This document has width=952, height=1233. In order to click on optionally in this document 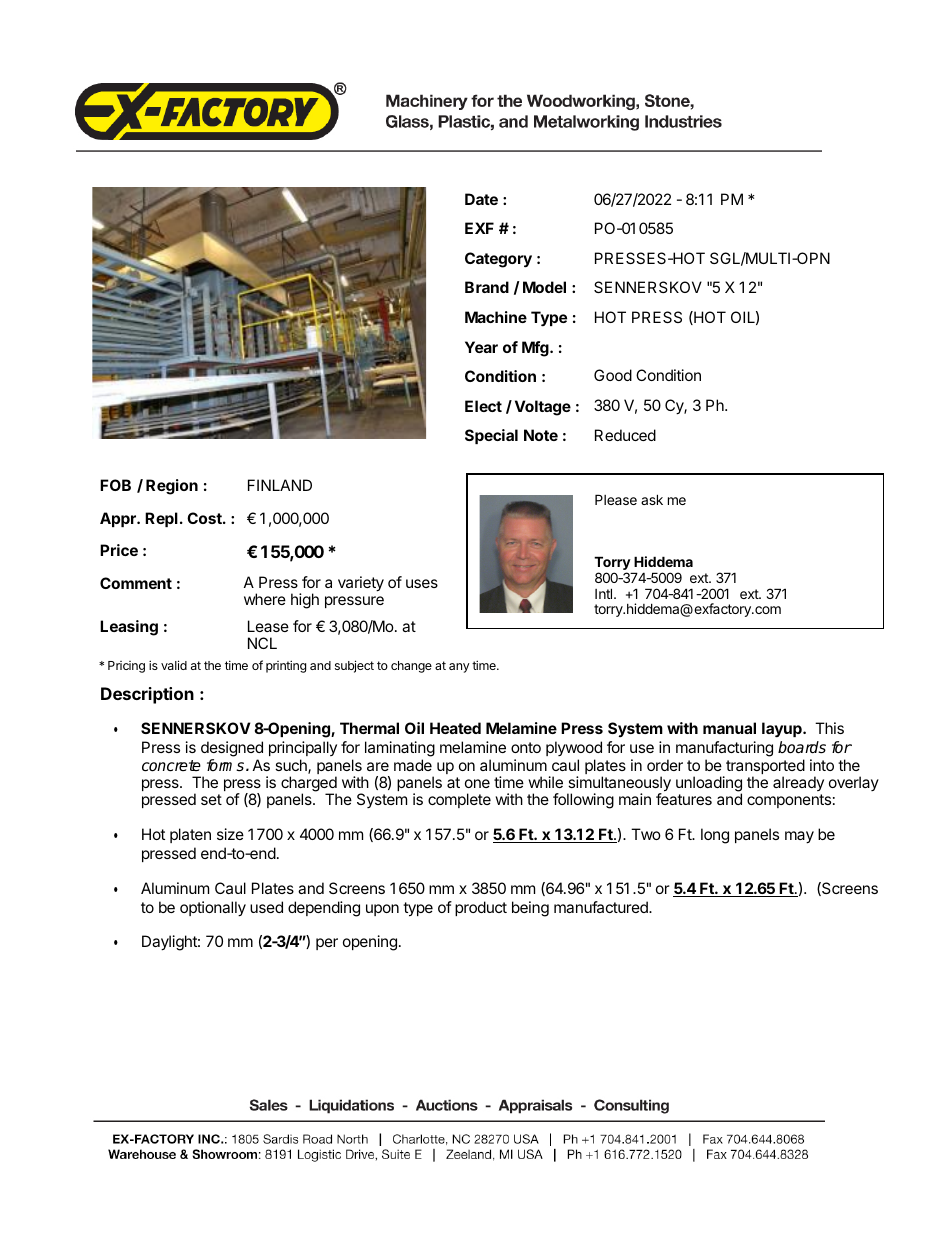, I will do `click(213, 909)`.
